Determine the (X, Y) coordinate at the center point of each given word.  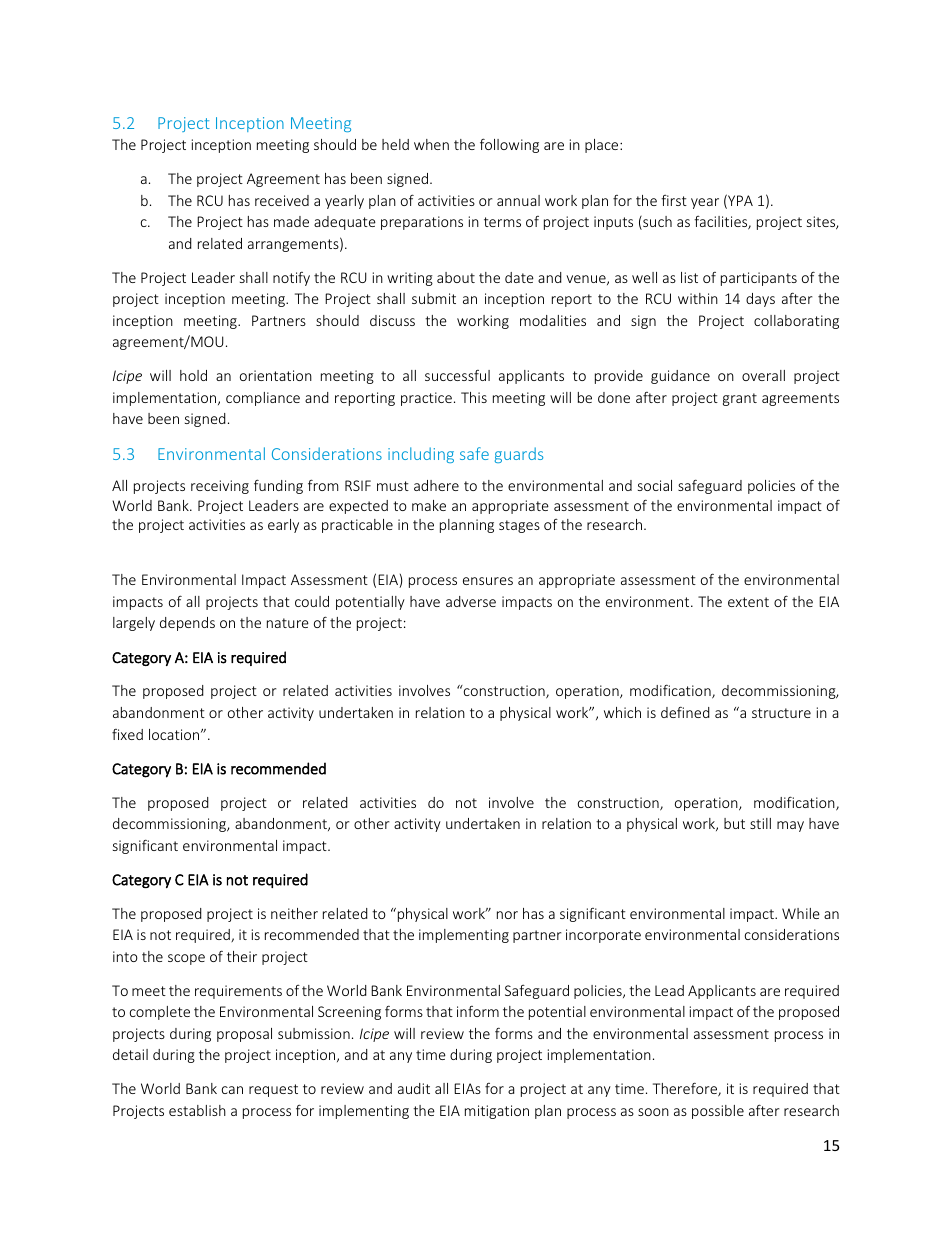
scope (186, 959)
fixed (127, 734)
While (801, 913)
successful (457, 375)
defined (685, 712)
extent (748, 602)
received (282, 200)
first (674, 200)
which (622, 712)
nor (507, 915)
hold (193, 375)
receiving (220, 487)
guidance (680, 377)
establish (197, 1110)
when (431, 144)
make (429, 505)
